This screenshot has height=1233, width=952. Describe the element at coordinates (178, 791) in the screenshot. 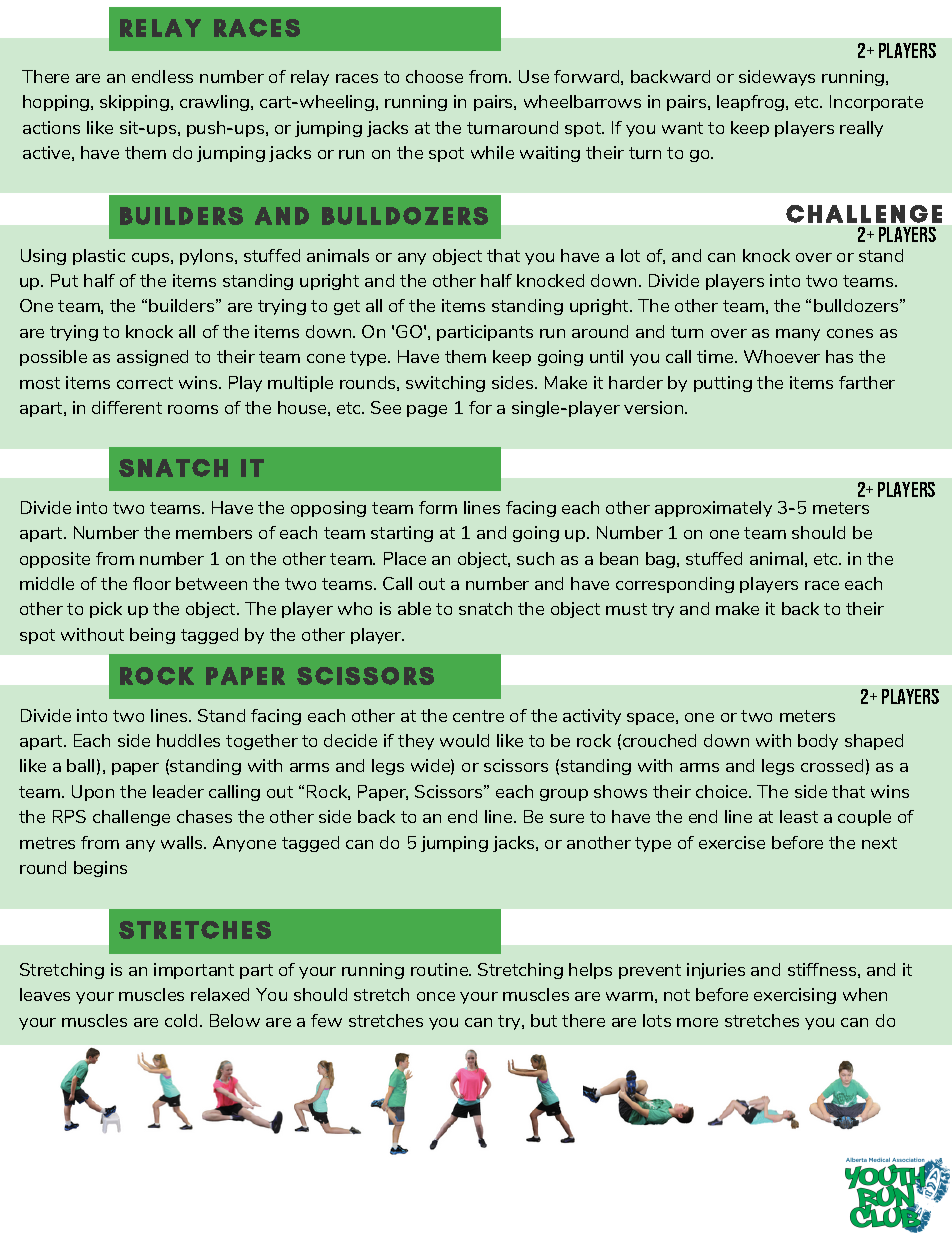

I see `leader` at that location.
